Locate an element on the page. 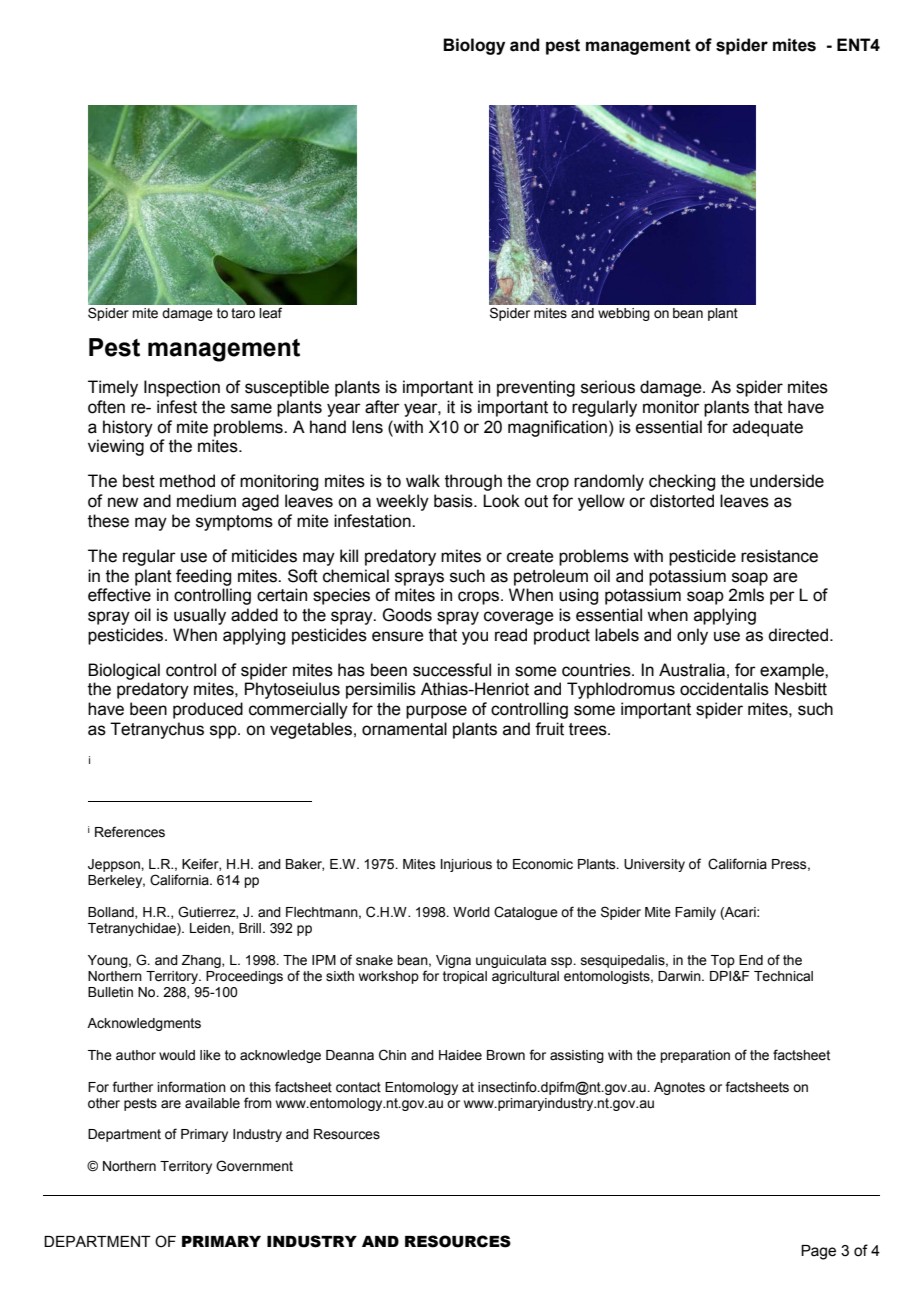  only is located at coordinates (692, 636).
